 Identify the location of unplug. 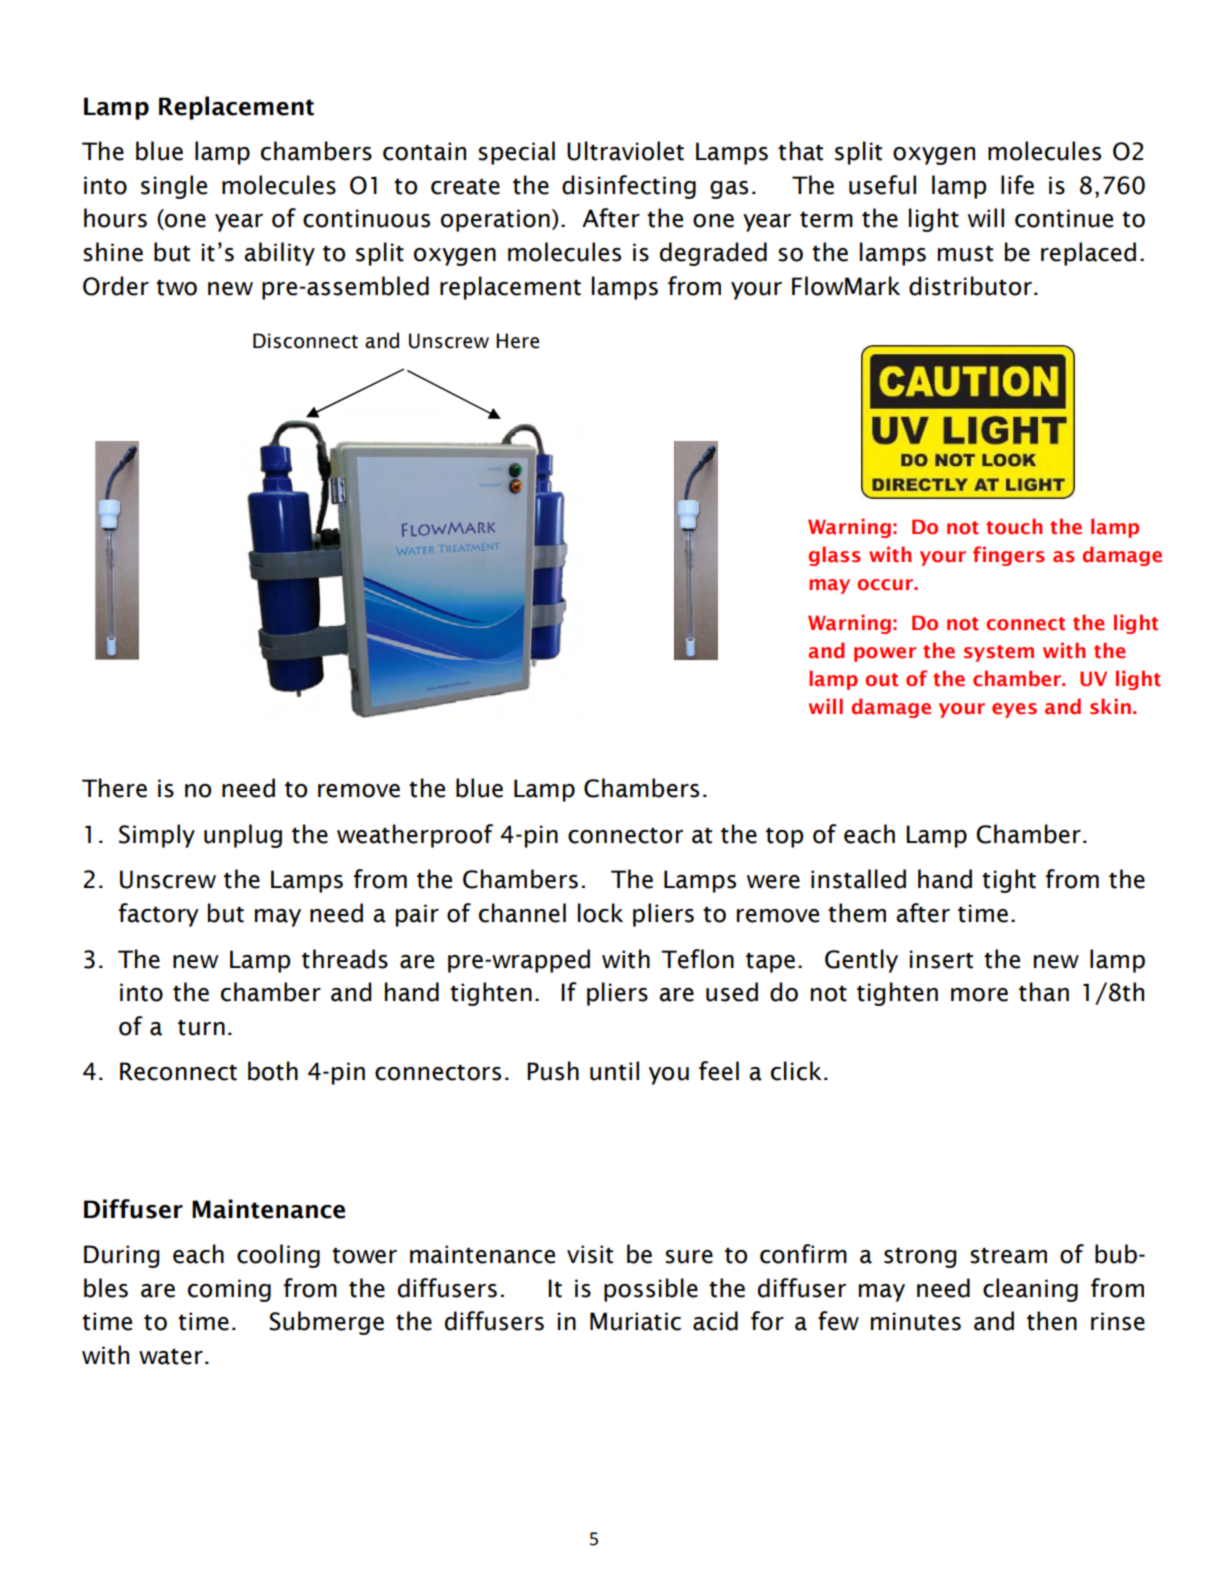
(243, 836).
